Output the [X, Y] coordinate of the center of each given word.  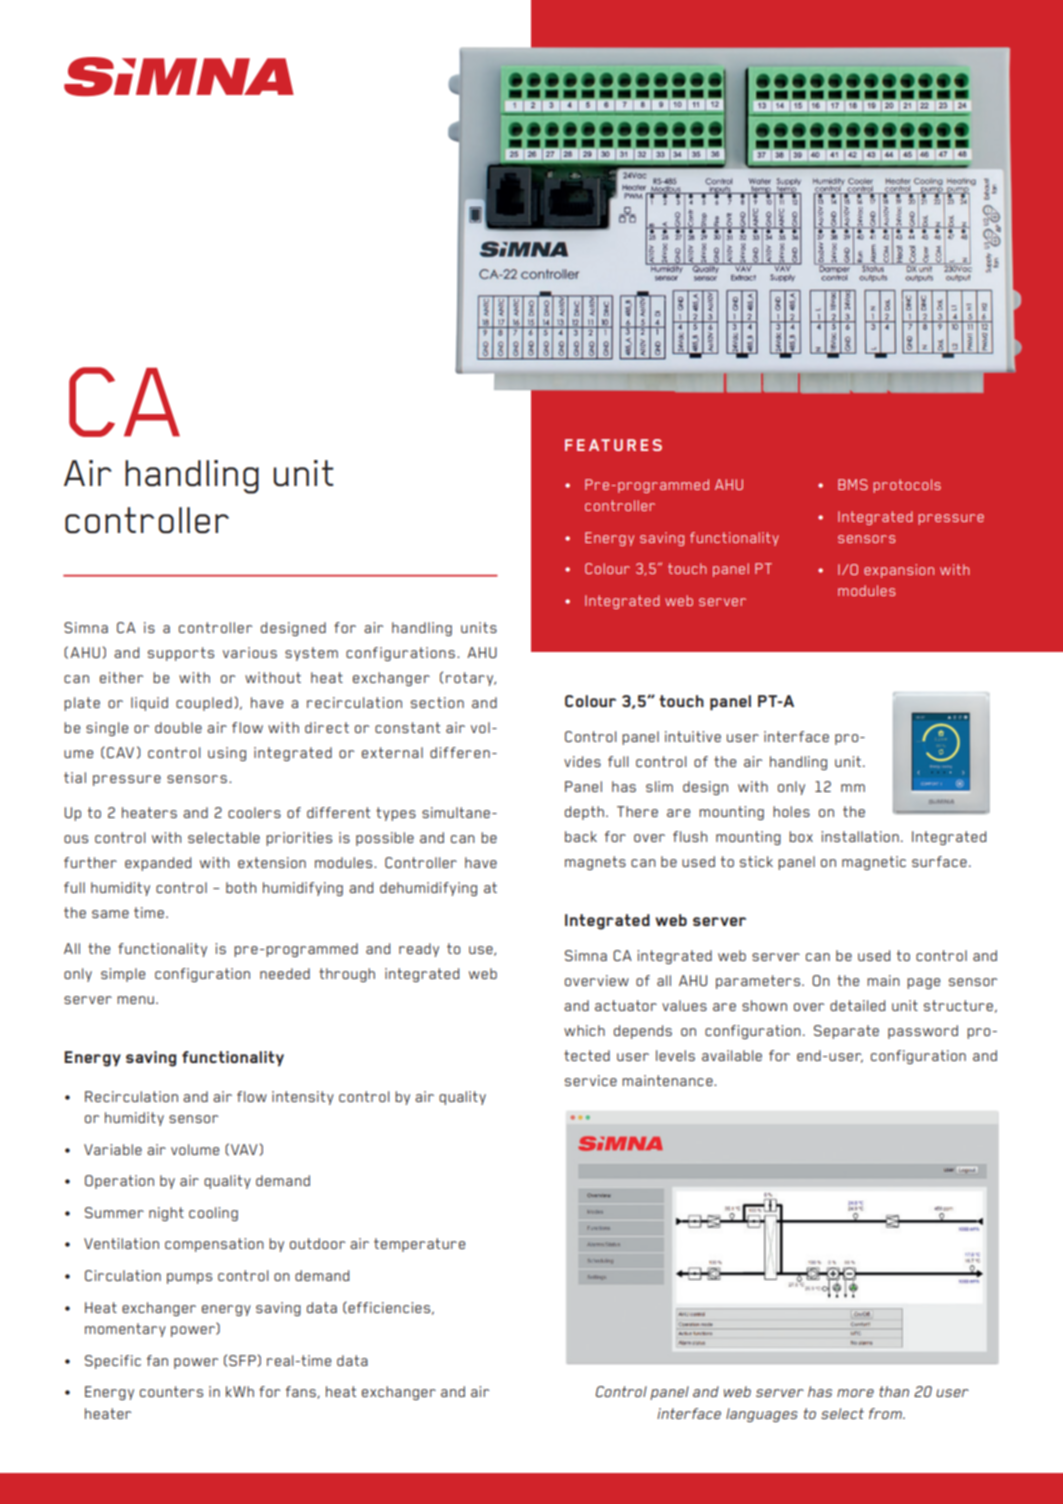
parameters [759, 982]
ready [419, 950]
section [437, 702]
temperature [419, 1245]
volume [195, 1149]
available [732, 1055]
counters [171, 1391]
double [178, 727]
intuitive [693, 736]
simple [123, 975]
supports [181, 654]
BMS [853, 484]
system [311, 654]
